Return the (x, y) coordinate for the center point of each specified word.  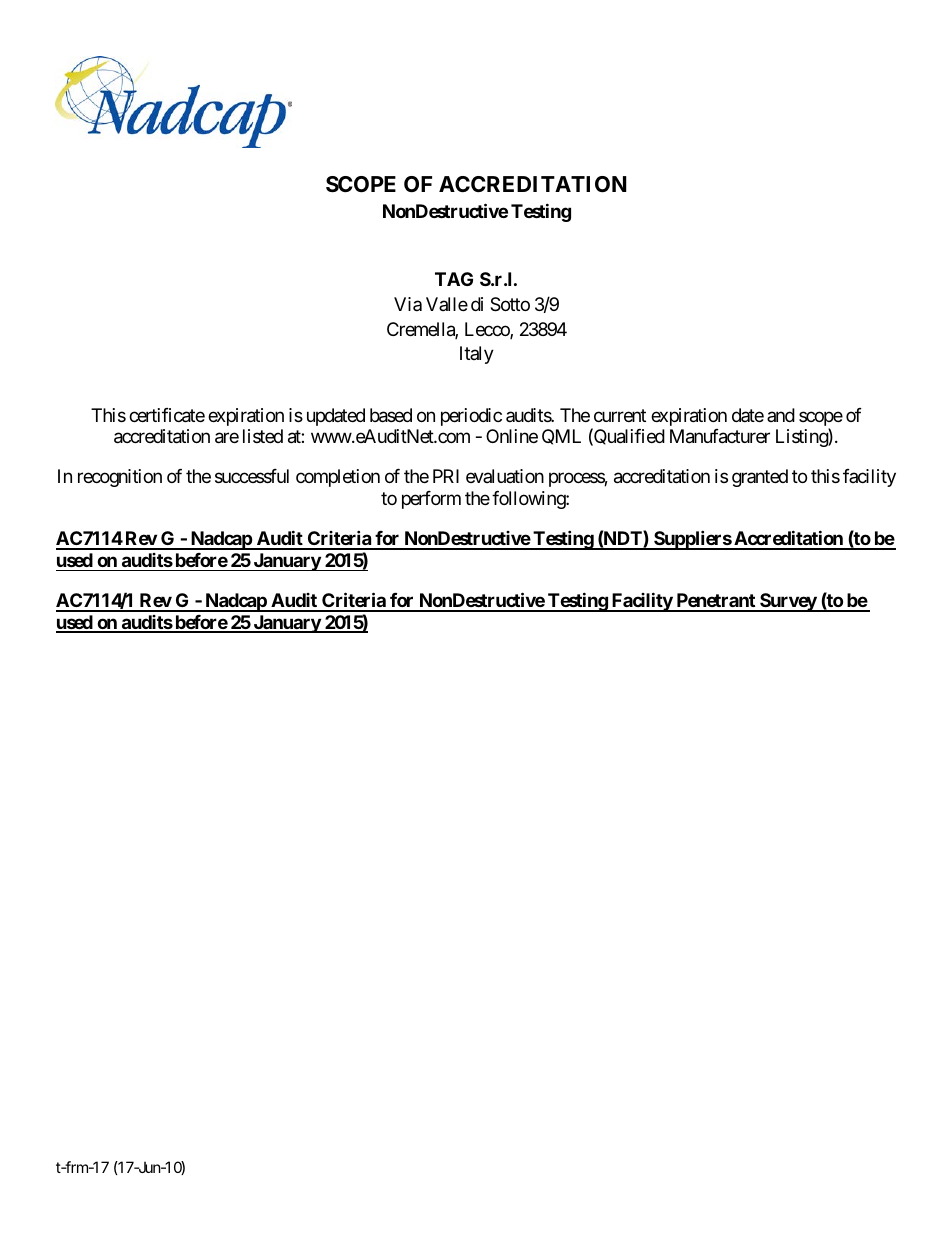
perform (431, 500)
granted (760, 478)
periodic (471, 417)
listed (263, 436)
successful (252, 476)
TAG (454, 279)
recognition (120, 478)
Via (408, 304)
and (781, 415)
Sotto (510, 304)
